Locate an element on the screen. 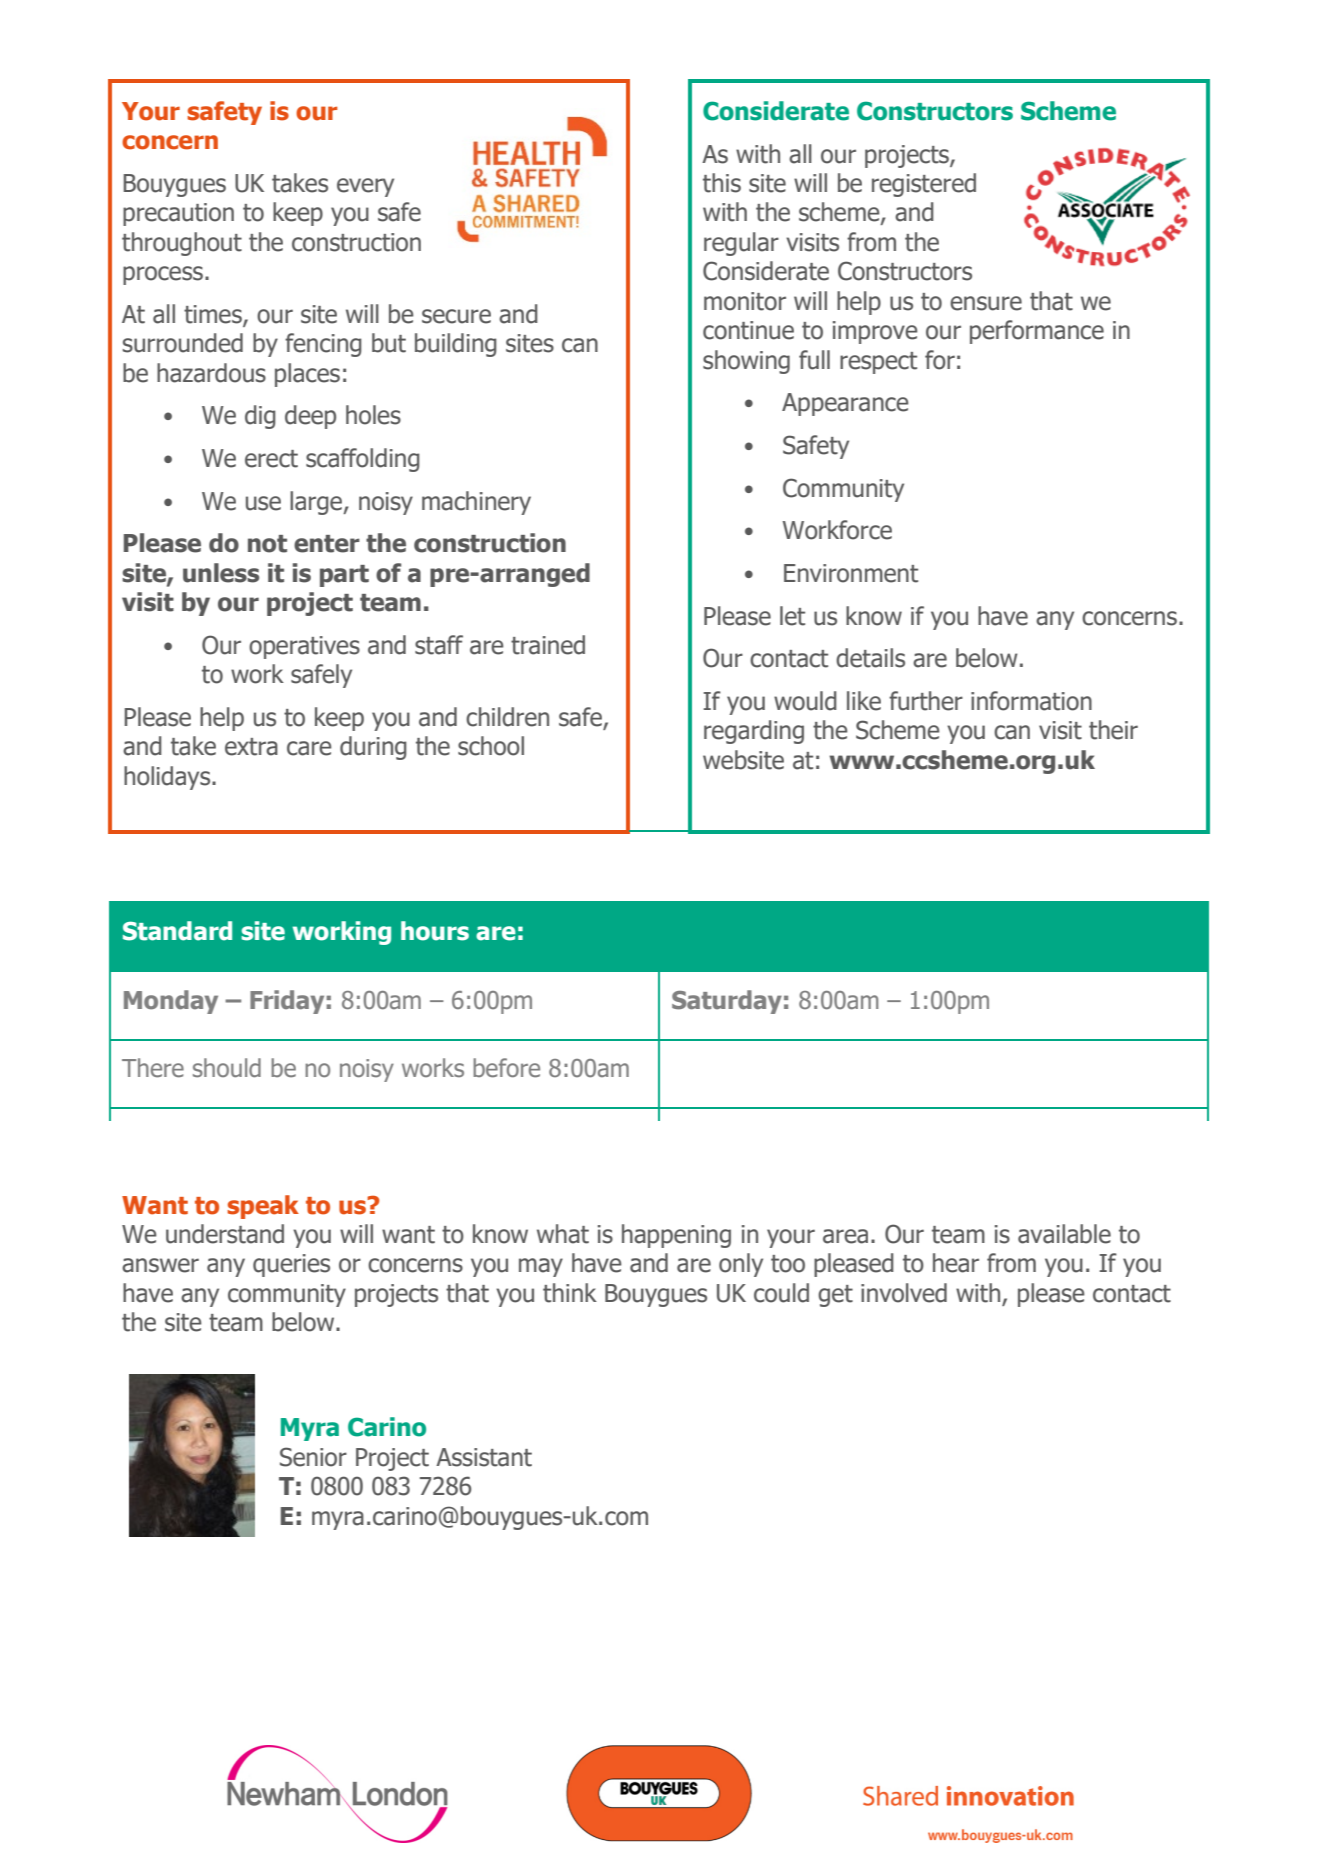  before is located at coordinates (506, 1068).
